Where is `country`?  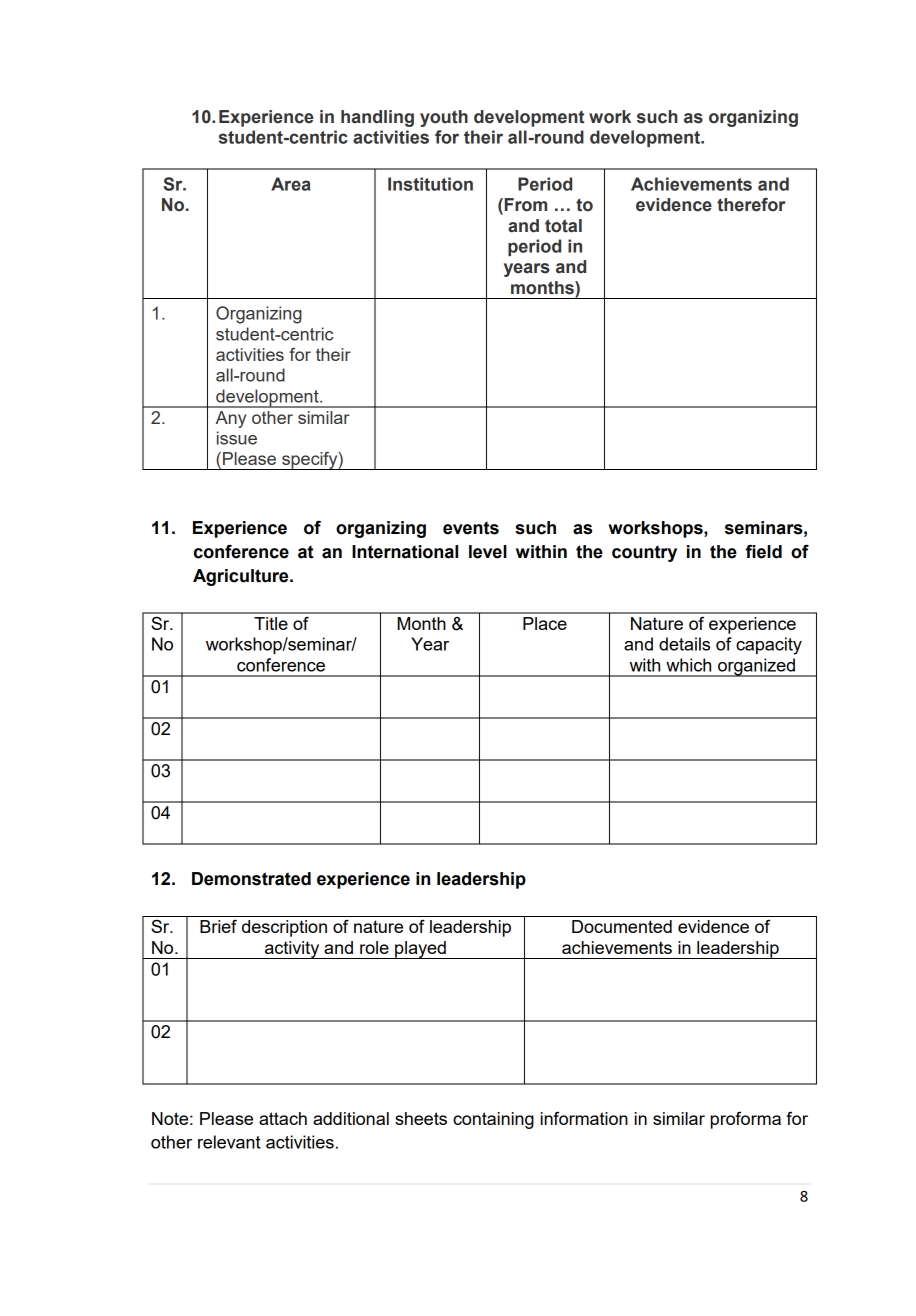 country is located at coordinates (644, 553).
